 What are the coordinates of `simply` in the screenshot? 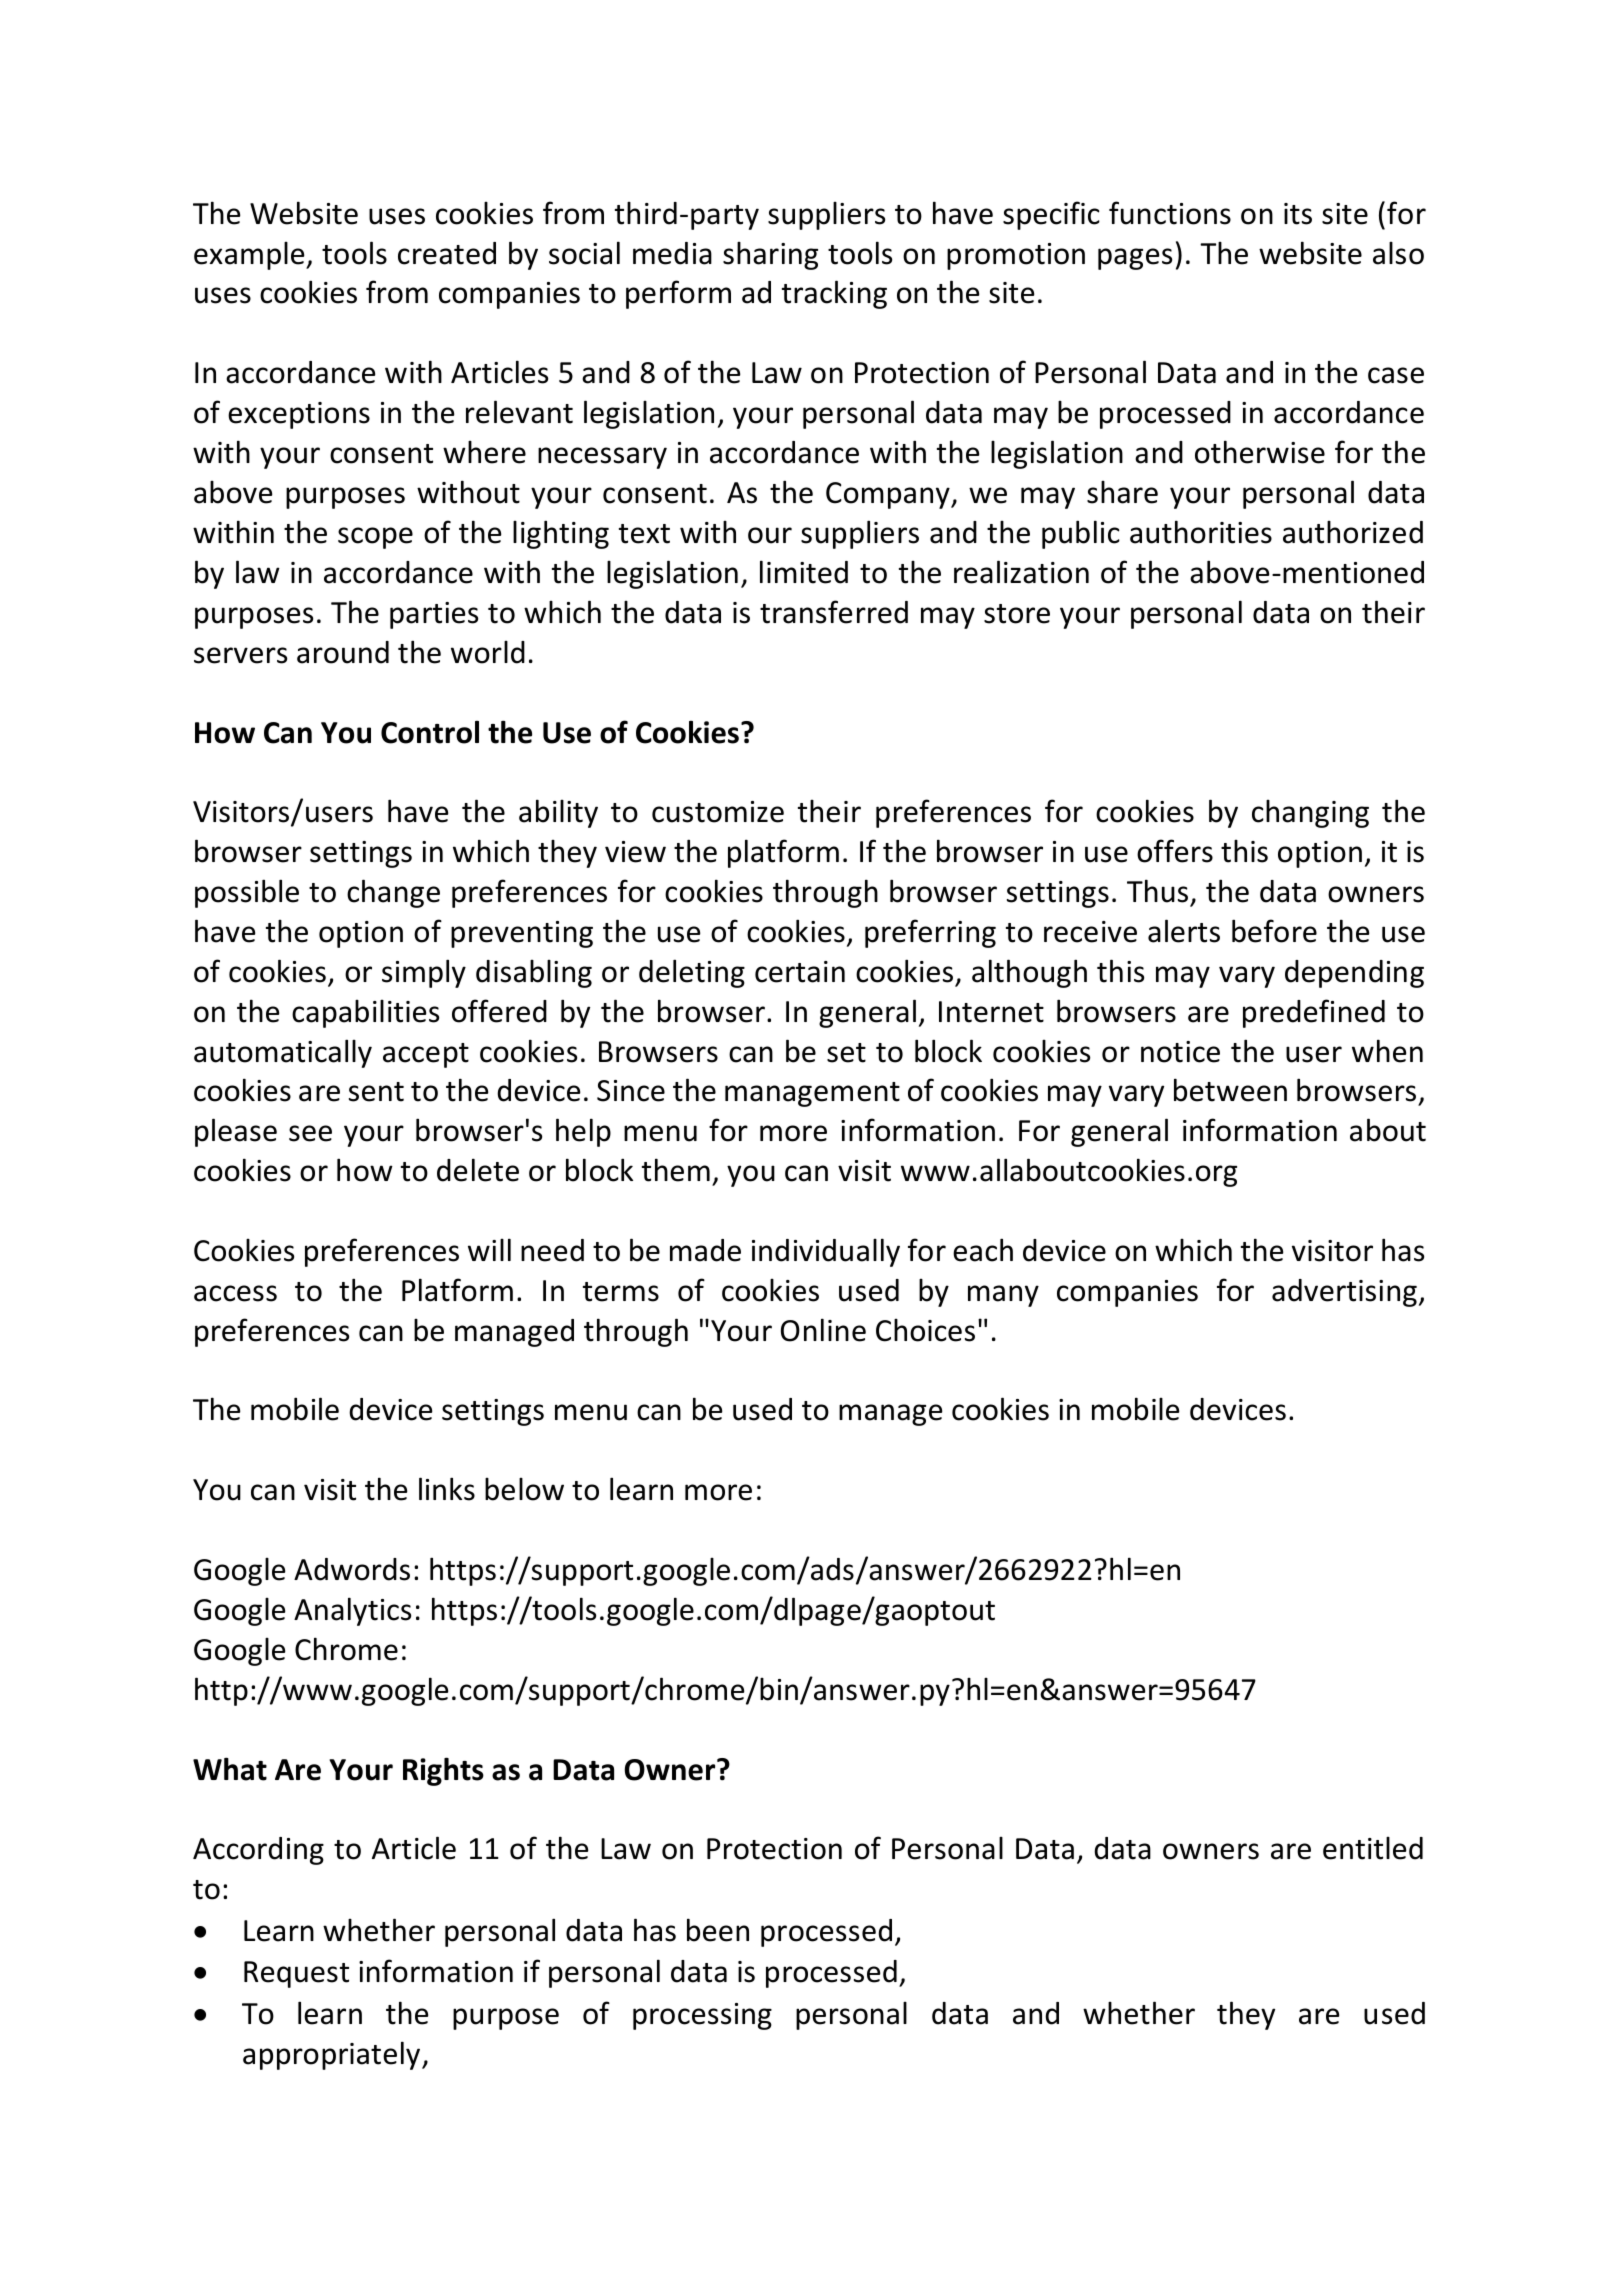 It's located at (424, 973).
